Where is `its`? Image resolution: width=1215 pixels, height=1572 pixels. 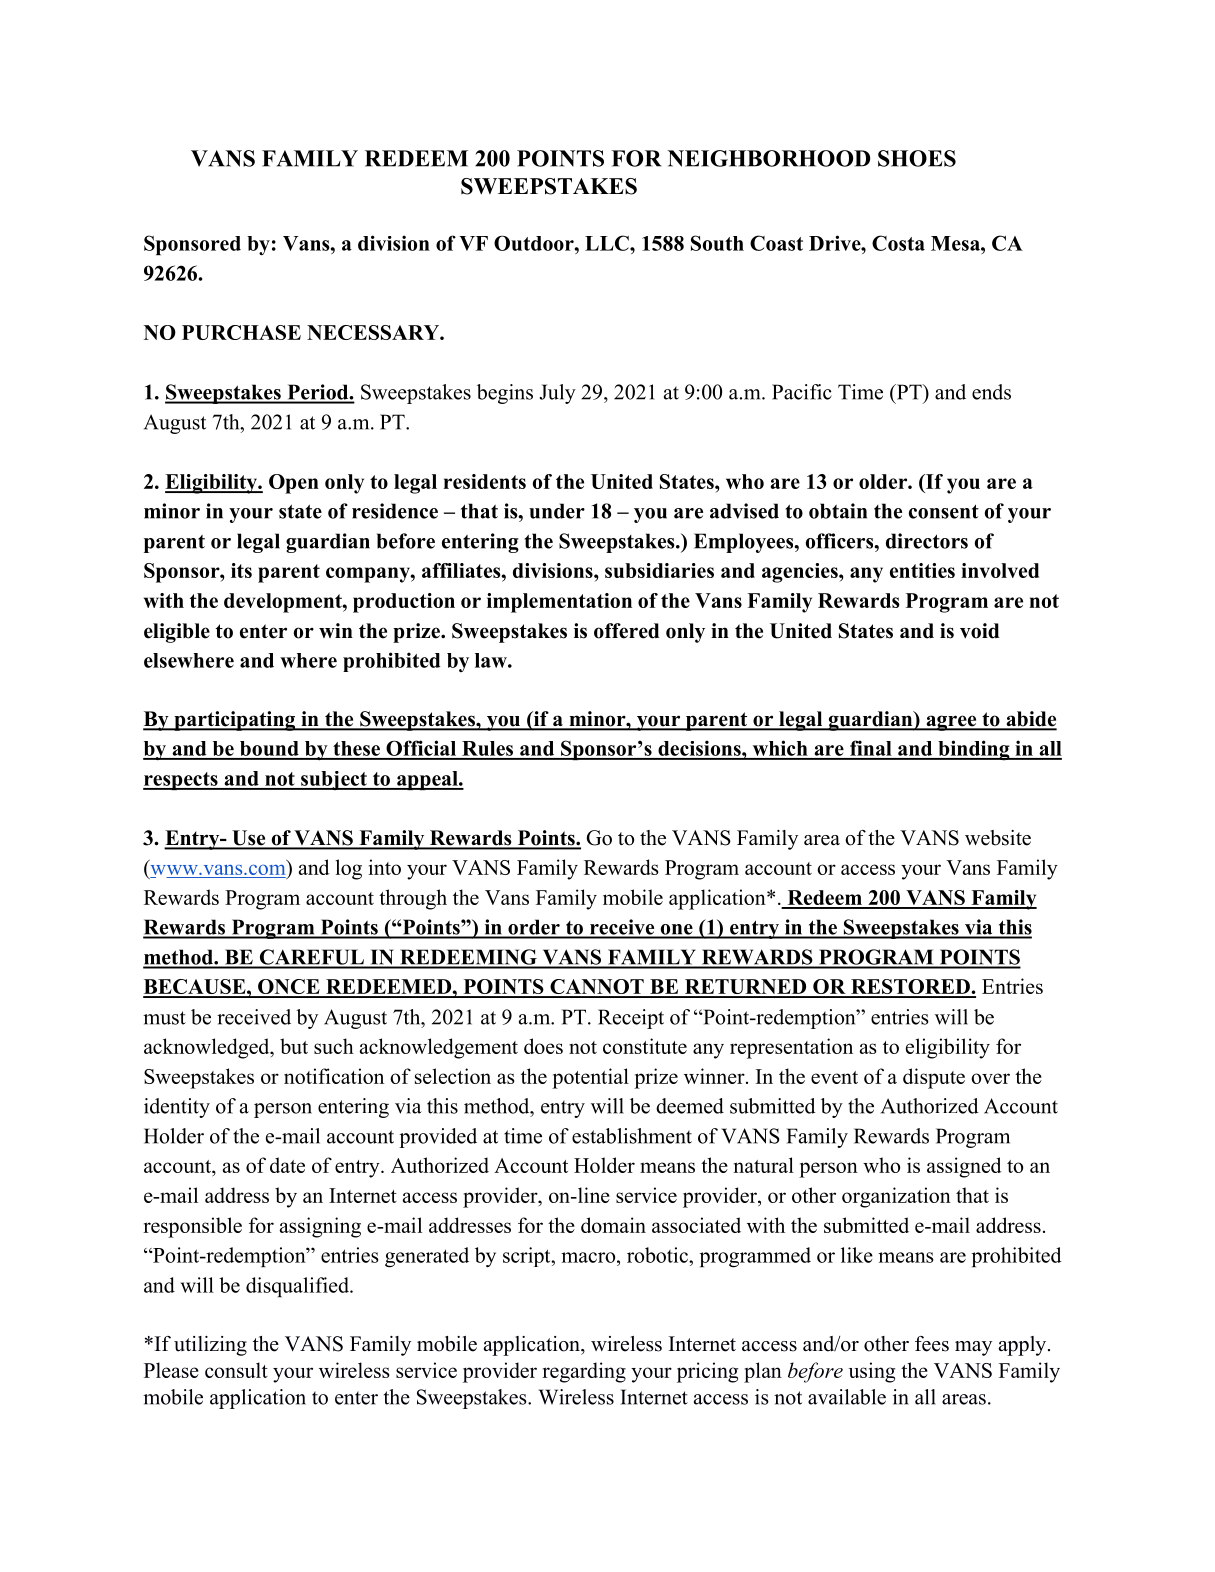
its is located at coordinates (241, 570).
